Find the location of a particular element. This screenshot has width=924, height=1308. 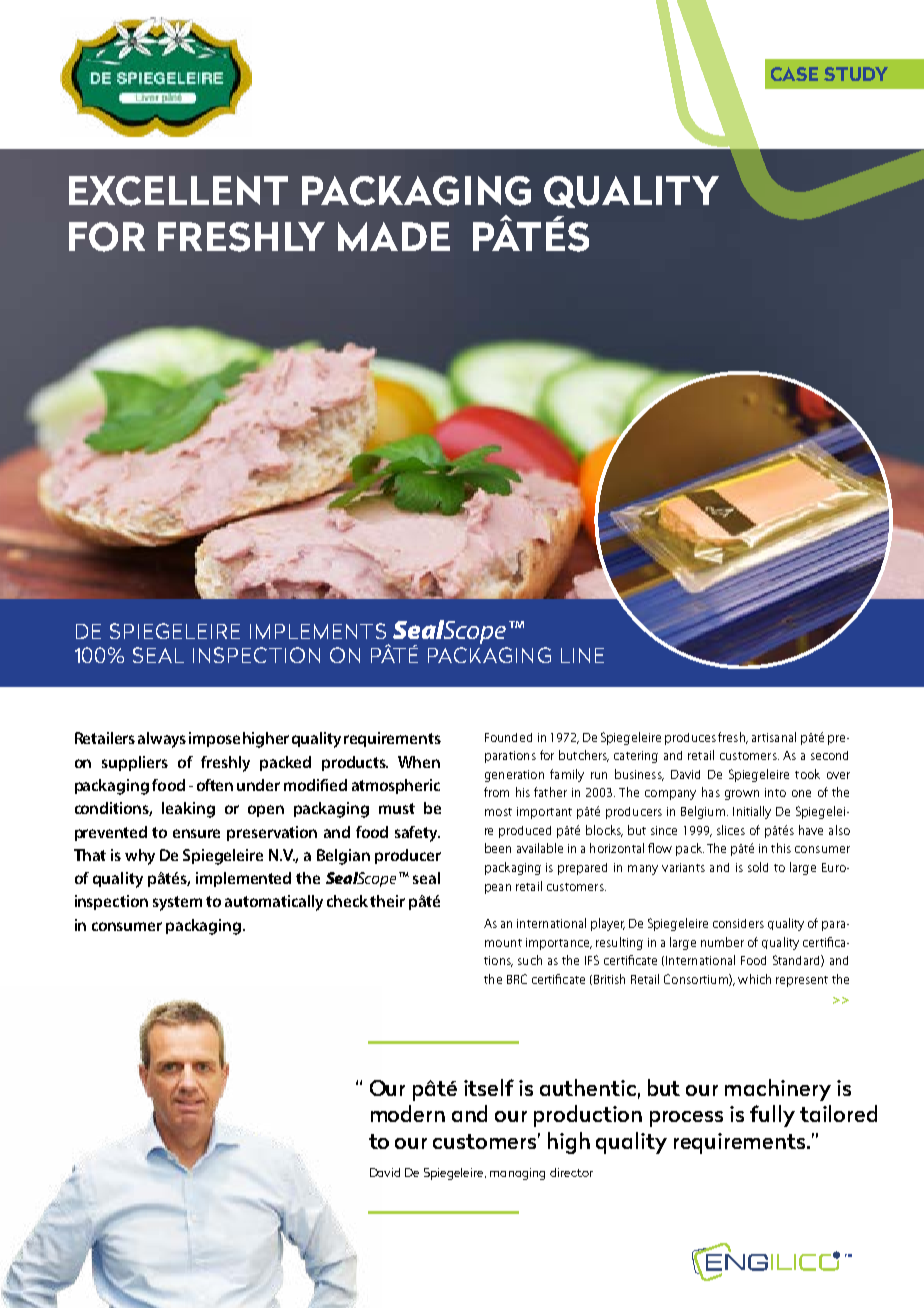

always is located at coordinates (162, 740).
